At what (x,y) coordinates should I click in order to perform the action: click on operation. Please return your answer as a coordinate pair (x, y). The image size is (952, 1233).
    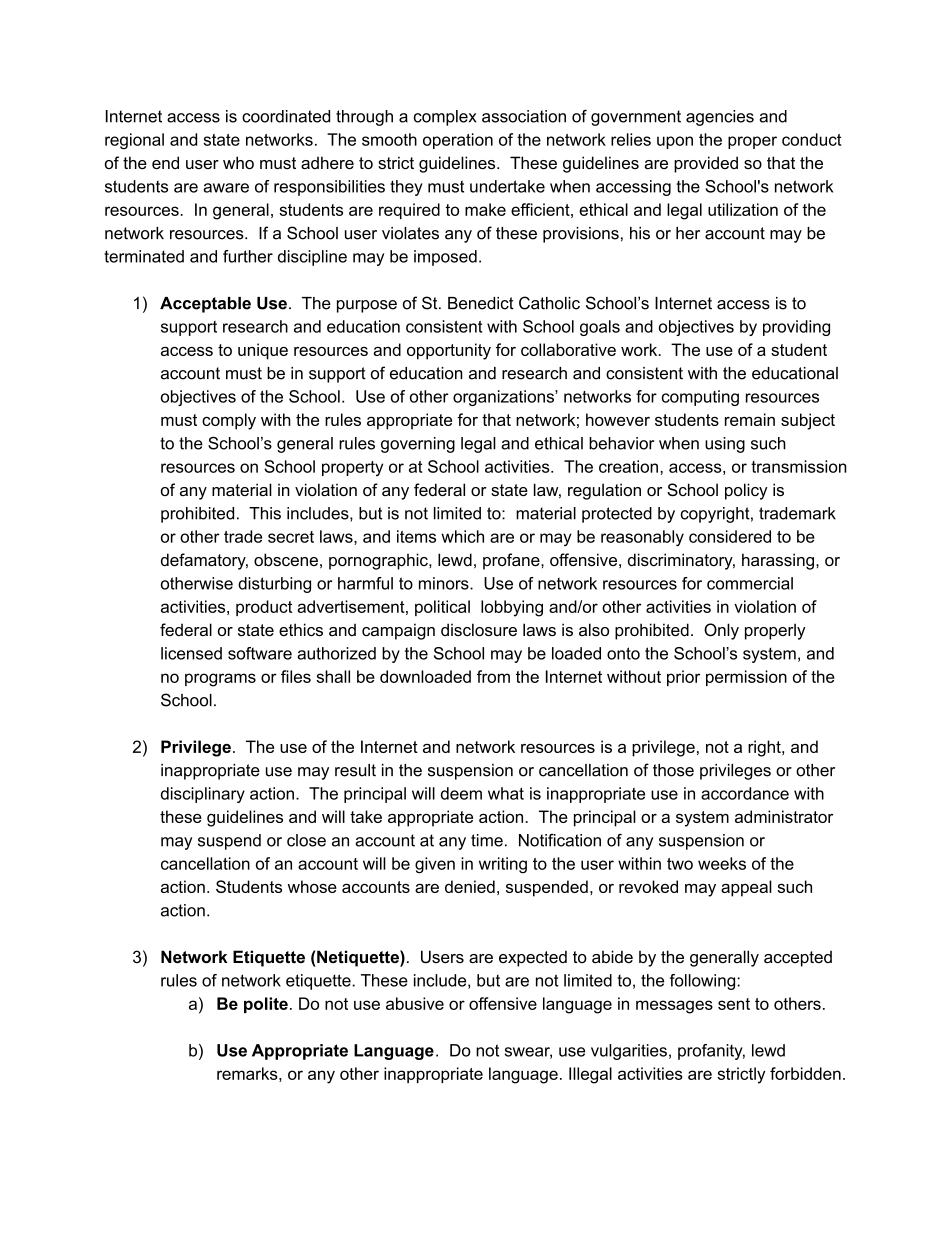
    Looking at the image, I should click on (458, 141).
